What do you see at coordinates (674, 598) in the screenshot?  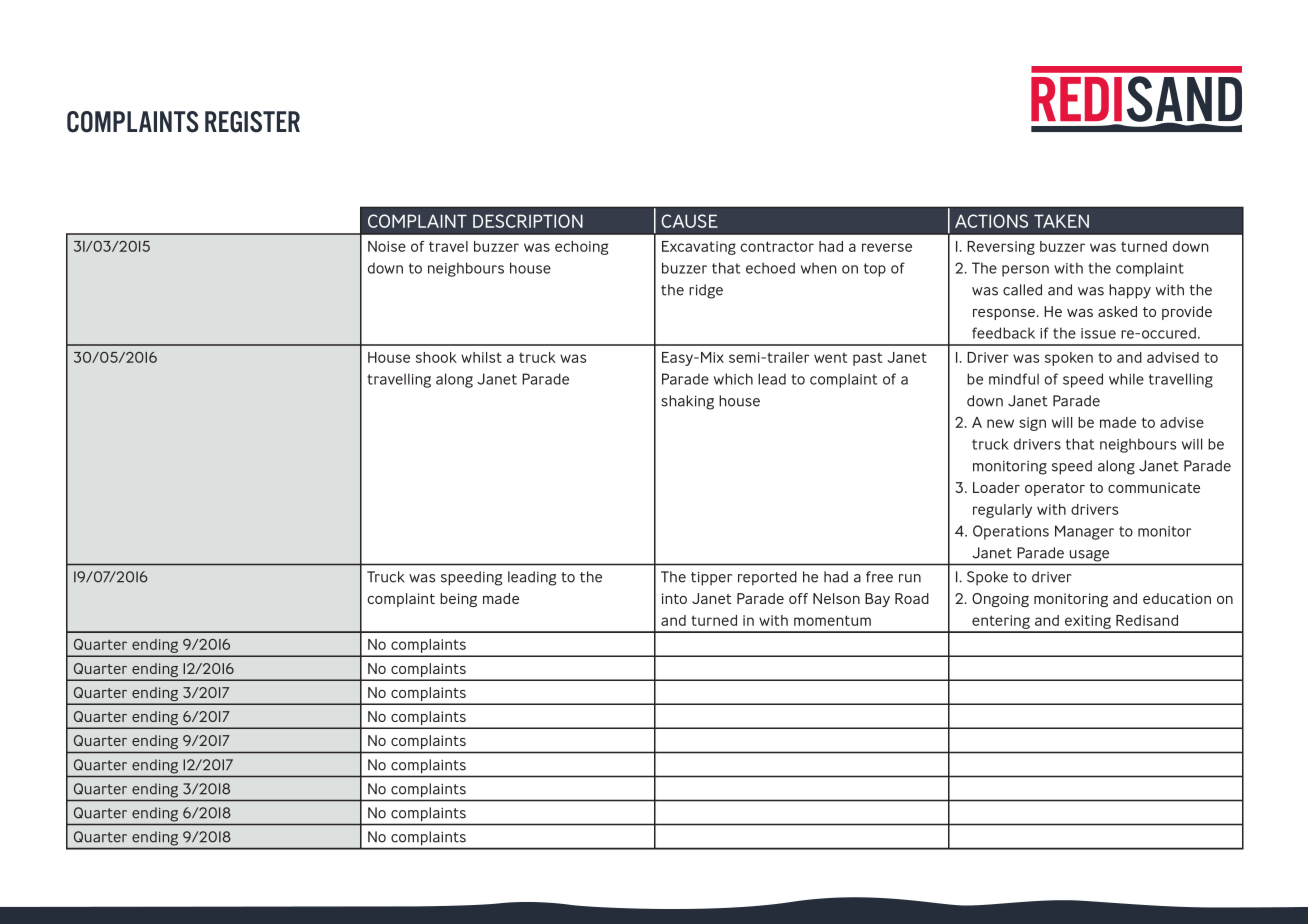 I see `into` at bounding box center [674, 598].
